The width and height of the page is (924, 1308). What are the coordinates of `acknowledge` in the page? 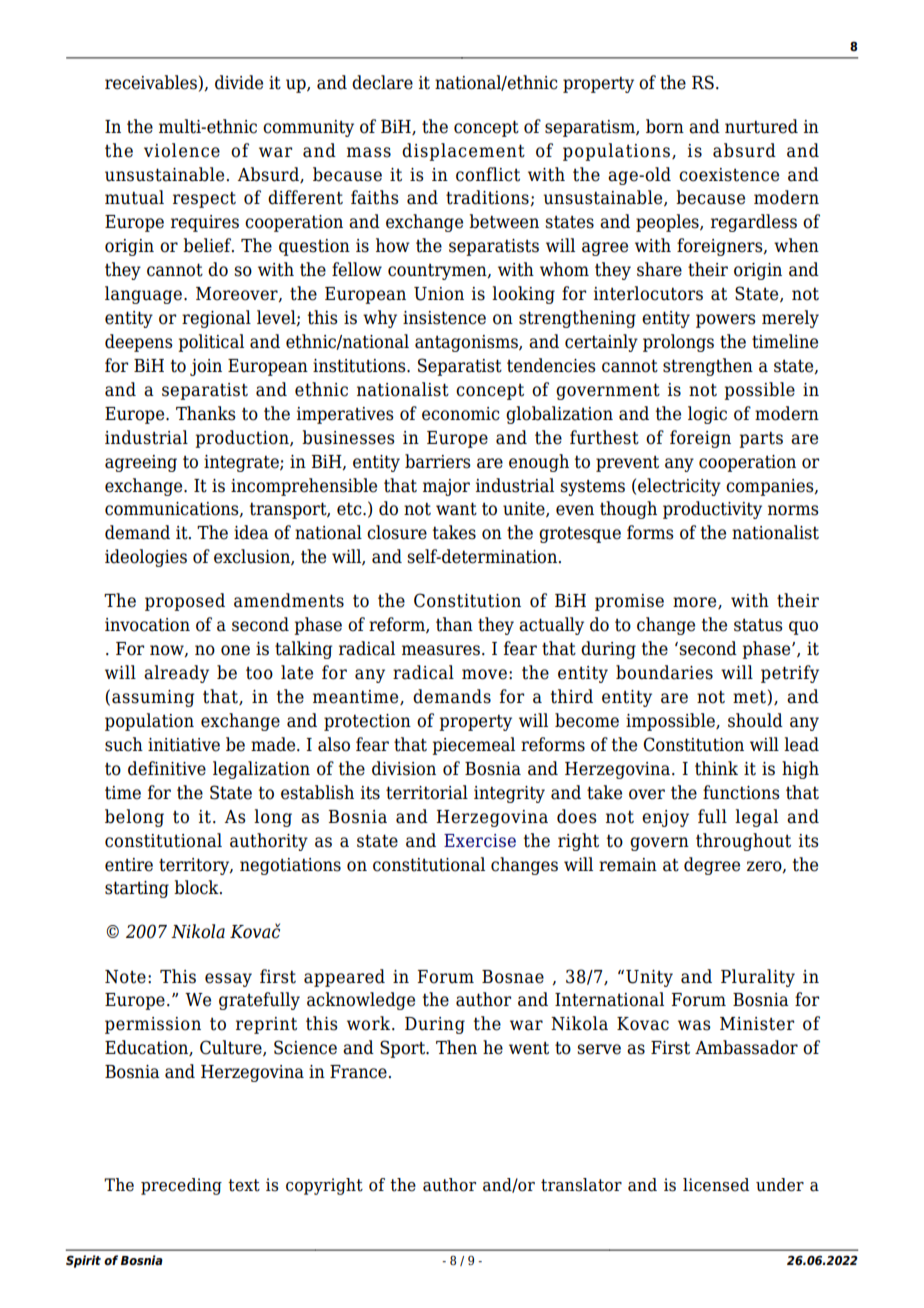 It's located at (361, 1001).
